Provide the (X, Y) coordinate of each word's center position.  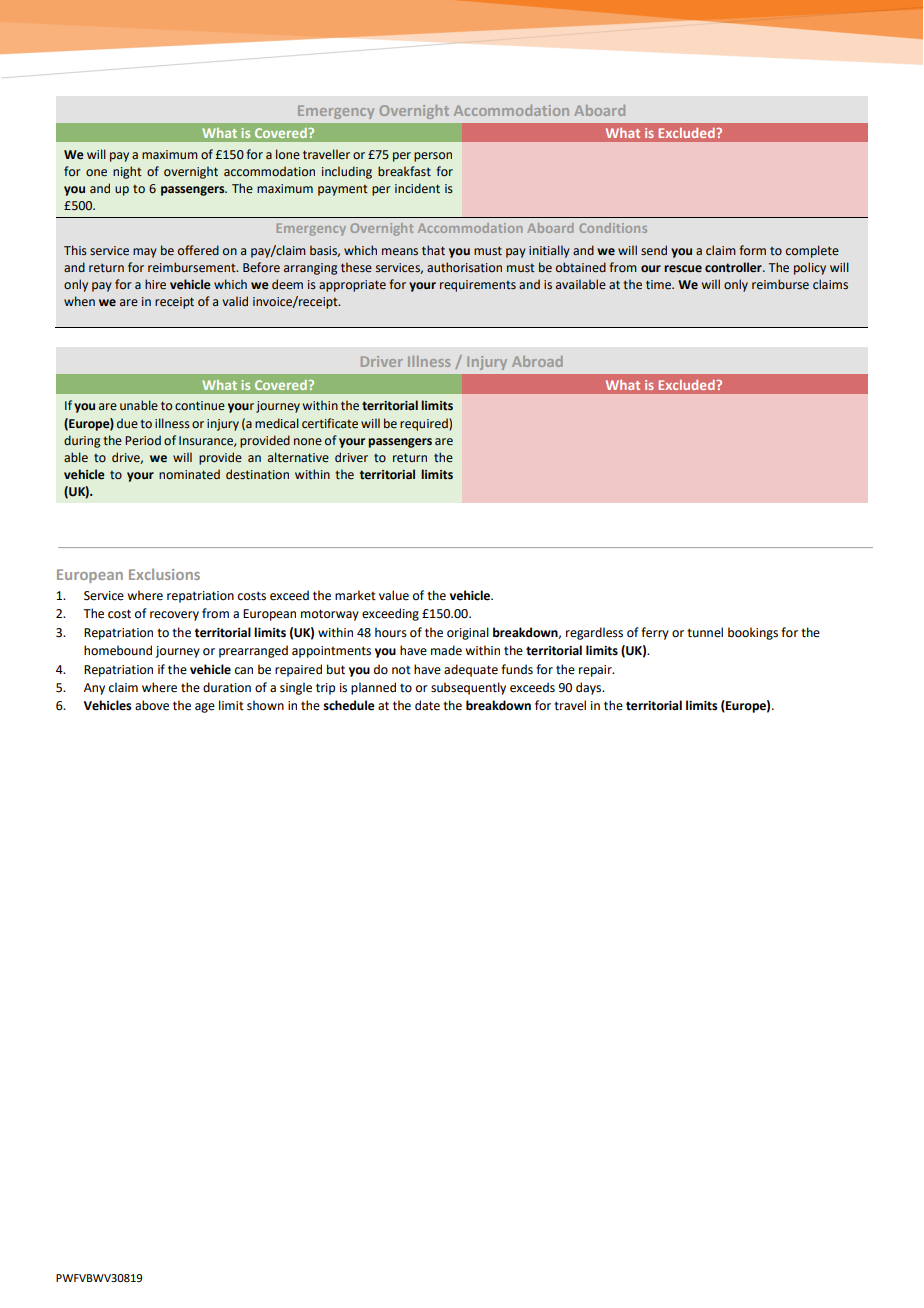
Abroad (537, 361)
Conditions (613, 228)
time (659, 285)
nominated (189, 474)
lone (288, 154)
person (433, 157)
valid (235, 301)
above (152, 705)
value (394, 595)
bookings (753, 633)
